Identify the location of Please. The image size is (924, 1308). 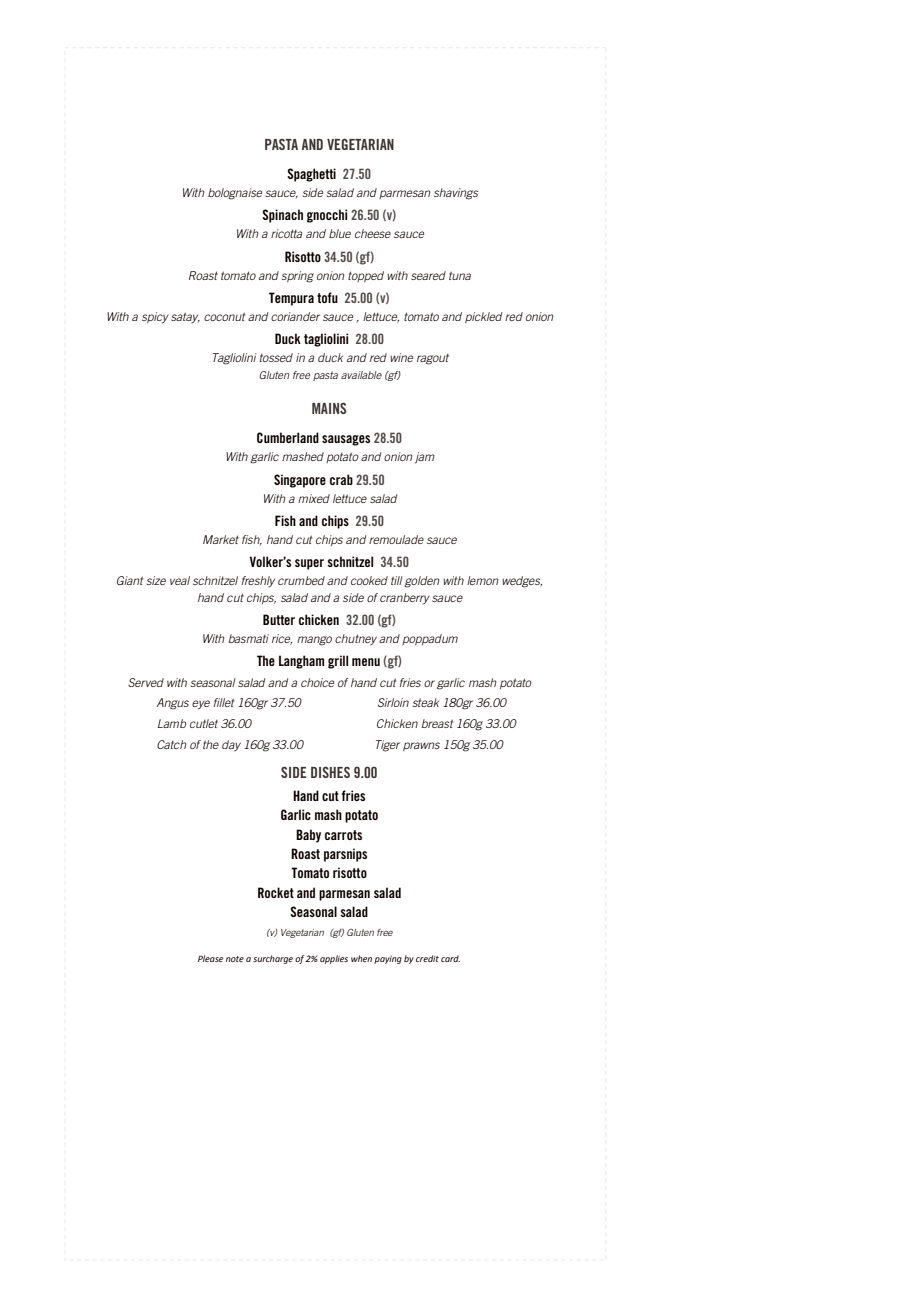
(211, 958).
